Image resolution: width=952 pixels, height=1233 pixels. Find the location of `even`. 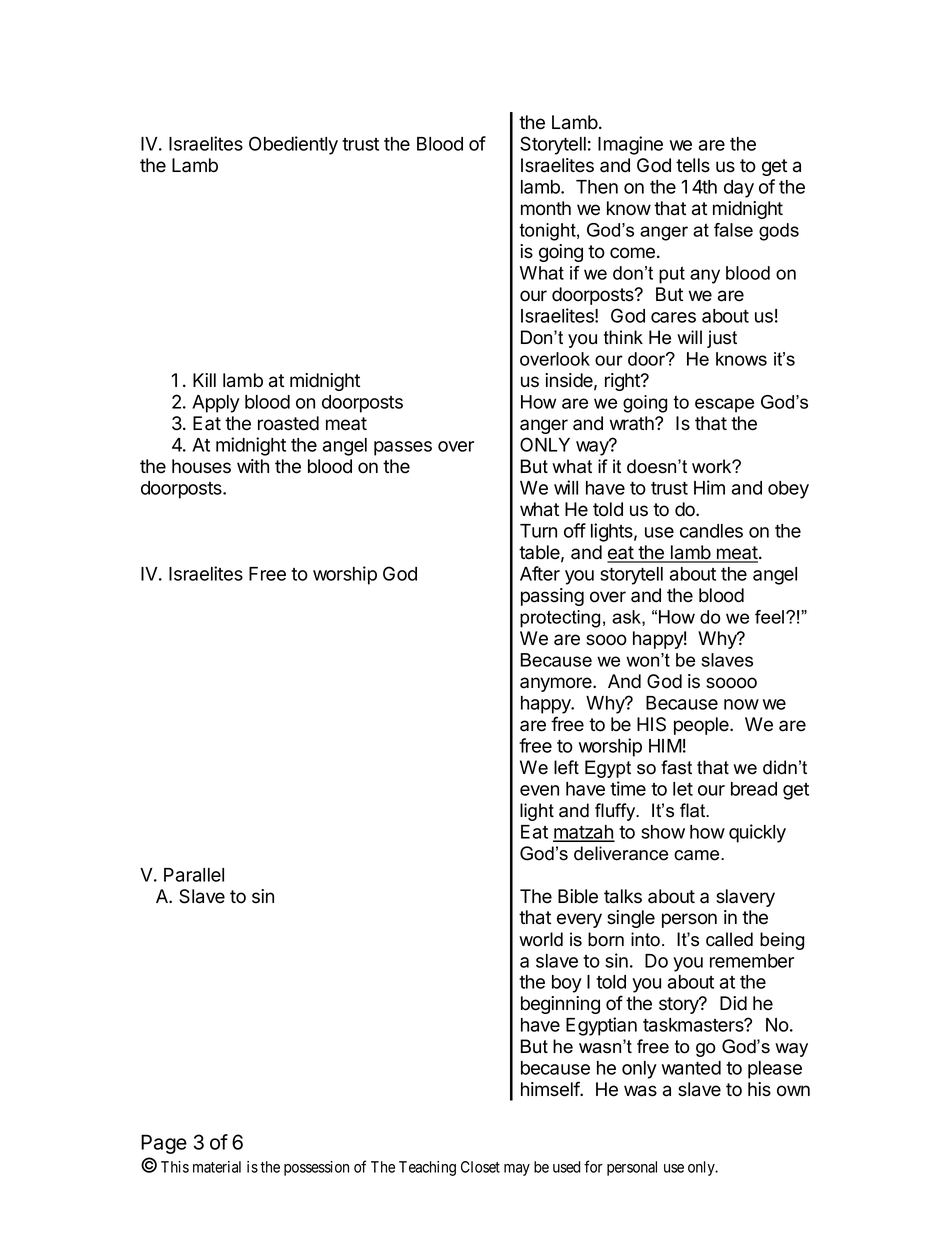

even is located at coordinates (539, 790).
